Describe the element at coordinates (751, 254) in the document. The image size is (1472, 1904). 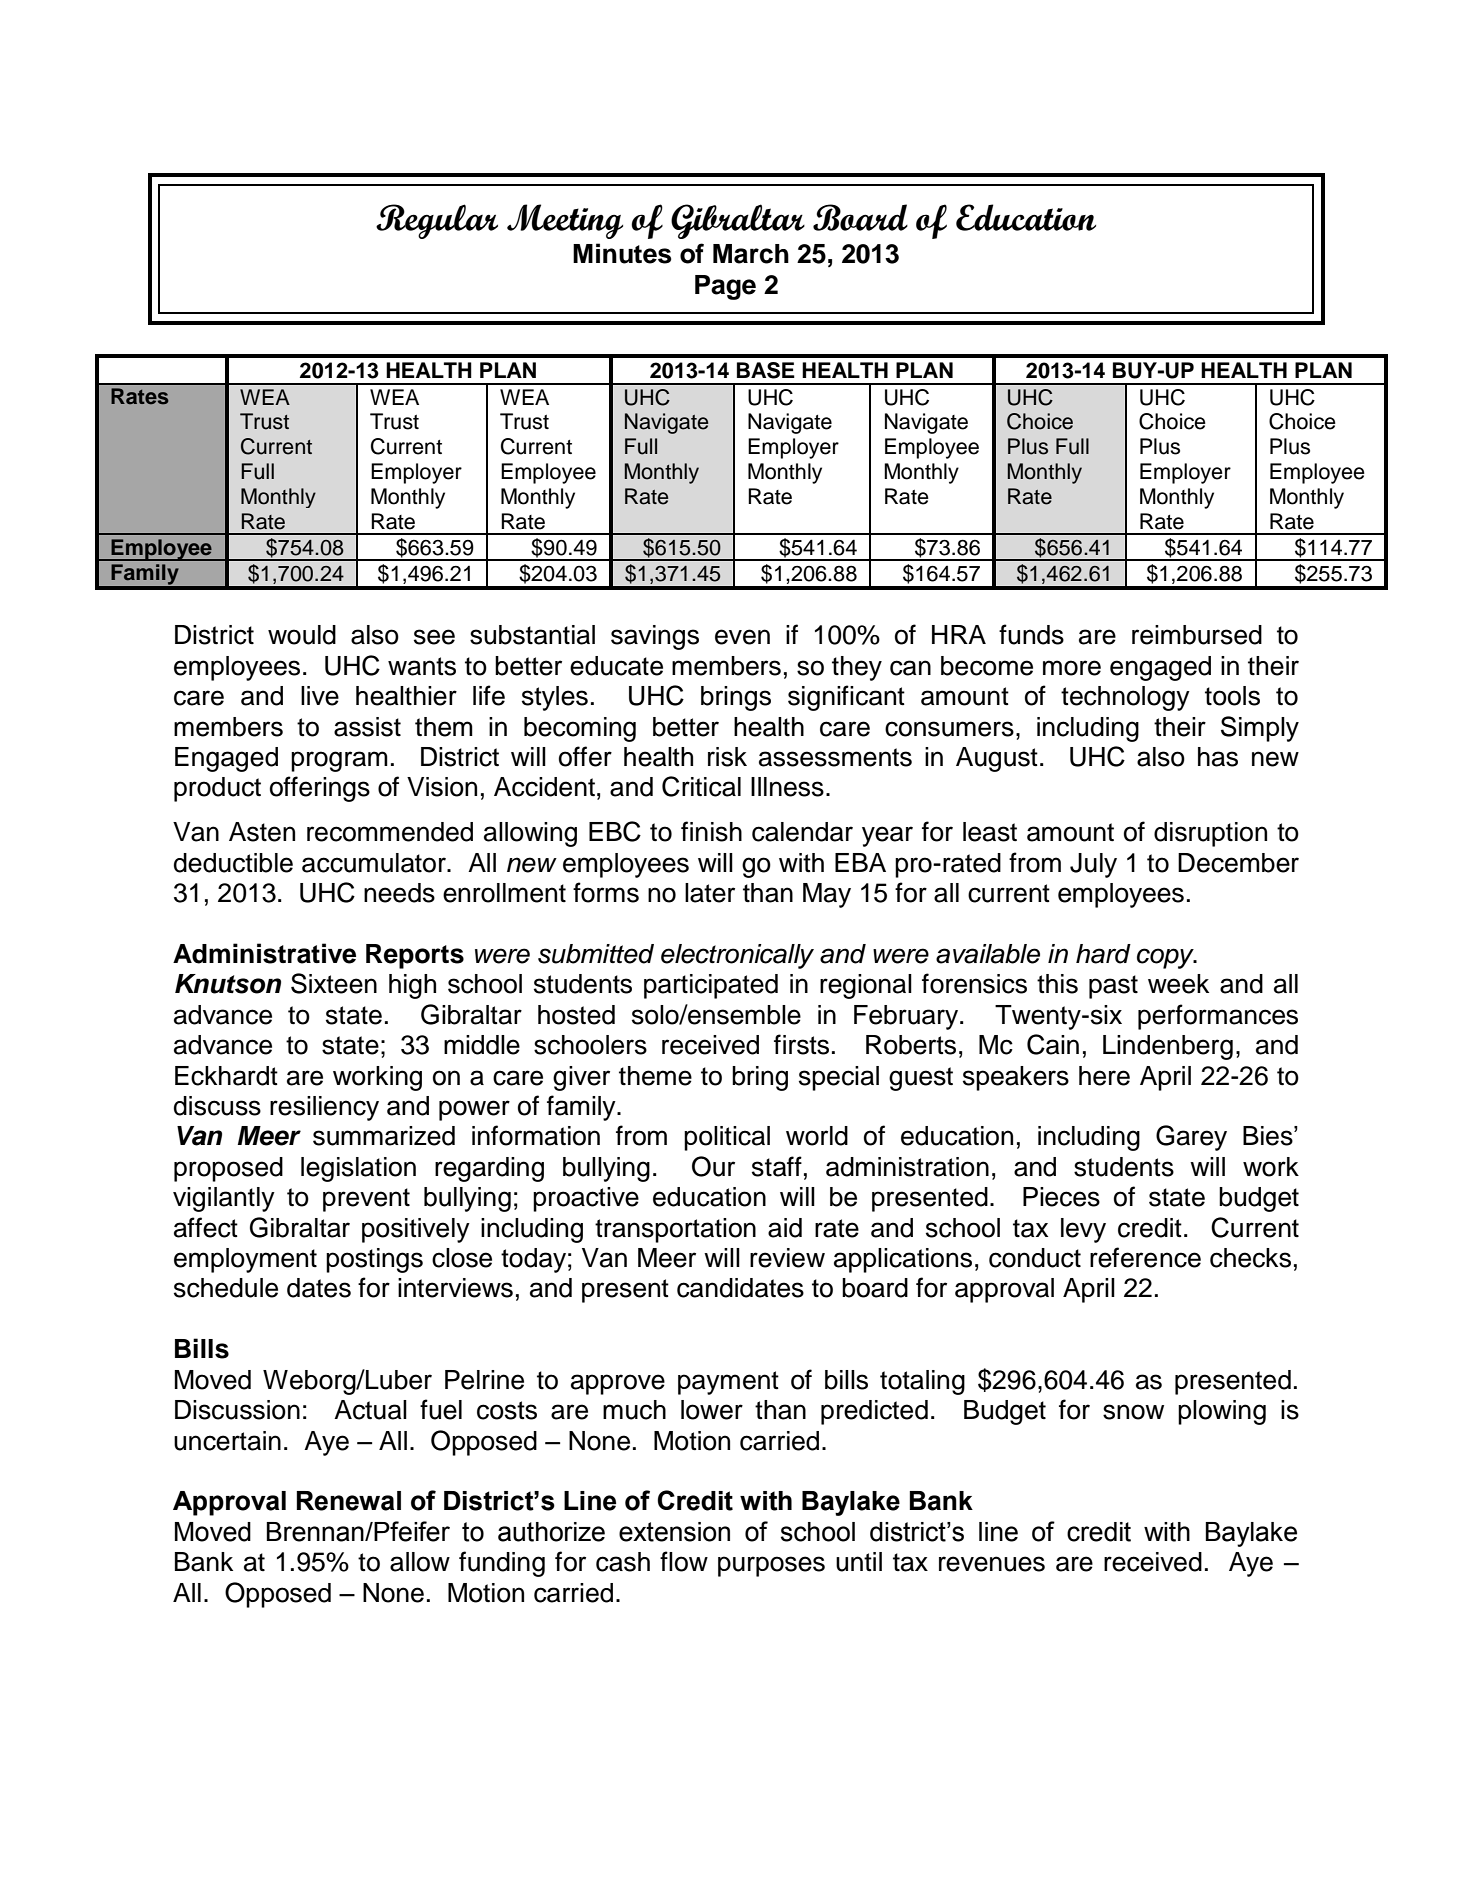
I see `March` at that location.
